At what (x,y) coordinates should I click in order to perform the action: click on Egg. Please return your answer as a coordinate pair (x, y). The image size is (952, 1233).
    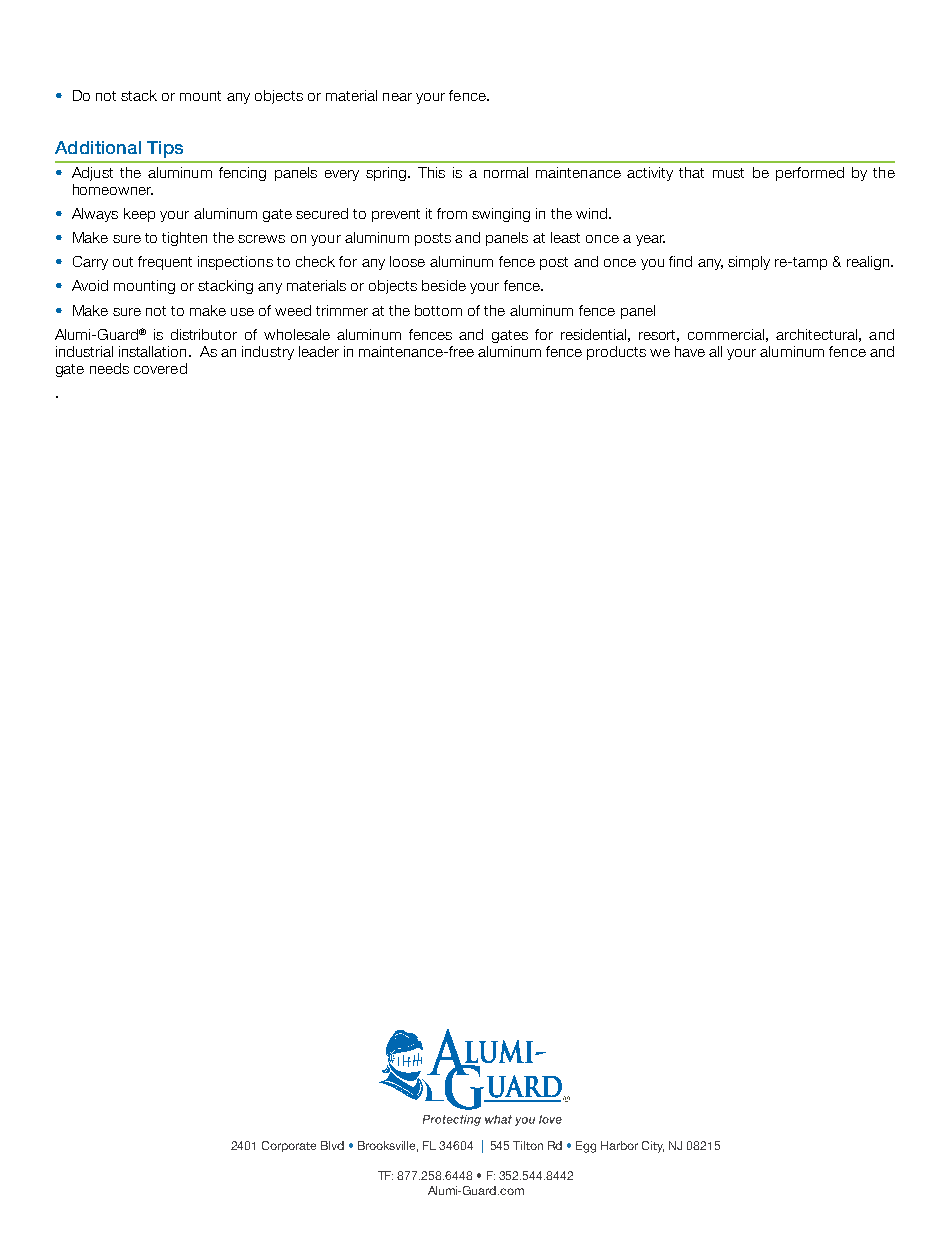
    Looking at the image, I should click on (586, 1147).
